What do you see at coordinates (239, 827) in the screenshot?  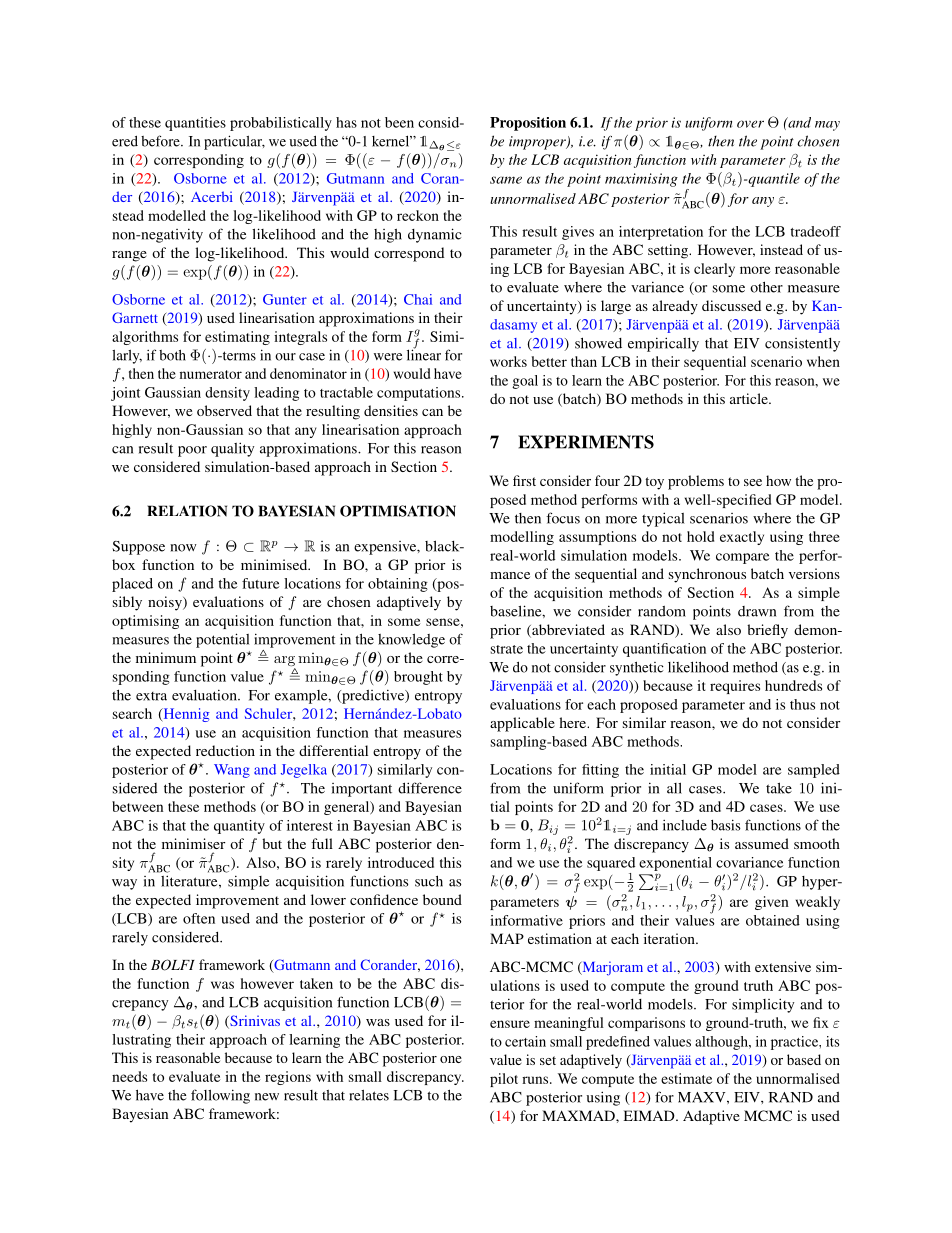 I see `quantity` at bounding box center [239, 827].
